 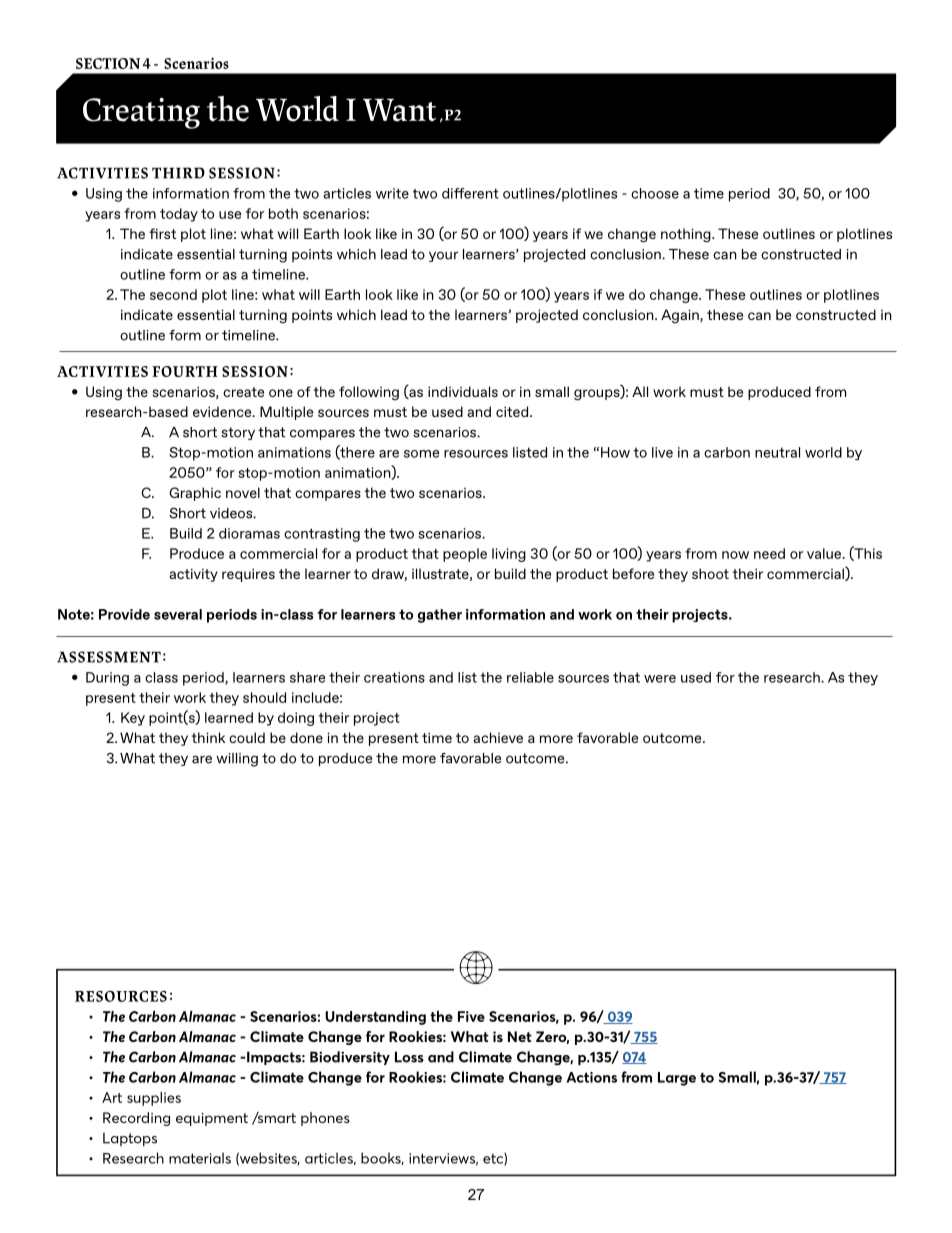 I want to click on Graphic, so click(x=195, y=494).
